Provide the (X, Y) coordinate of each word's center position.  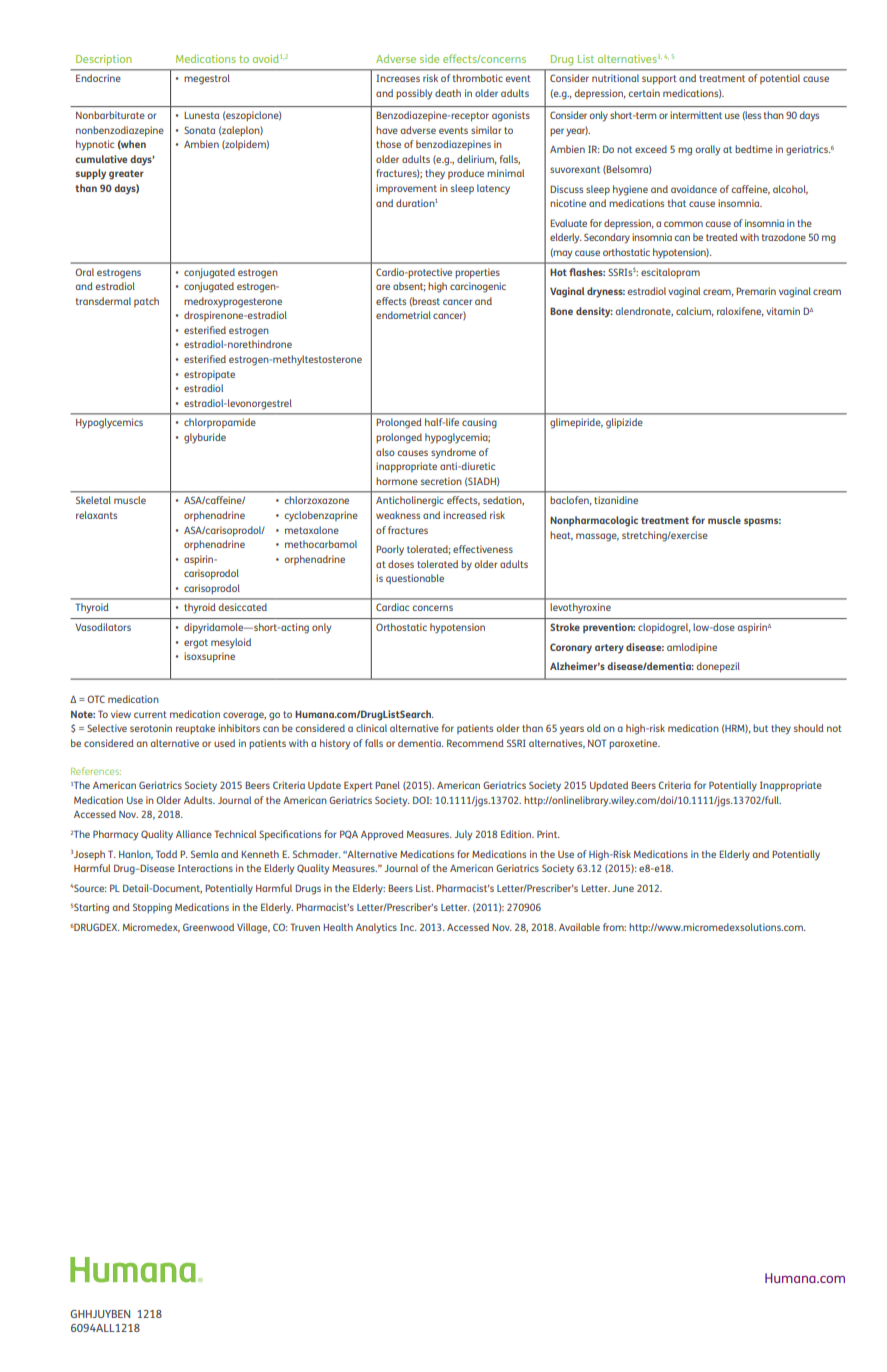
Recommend (475, 743)
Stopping (152, 908)
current (150, 714)
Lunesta (201, 115)
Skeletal (93, 500)
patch (146, 302)
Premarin (756, 291)
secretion (441, 481)
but (760, 728)
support (659, 80)
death (448, 93)
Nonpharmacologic (594, 521)
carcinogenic (478, 287)
